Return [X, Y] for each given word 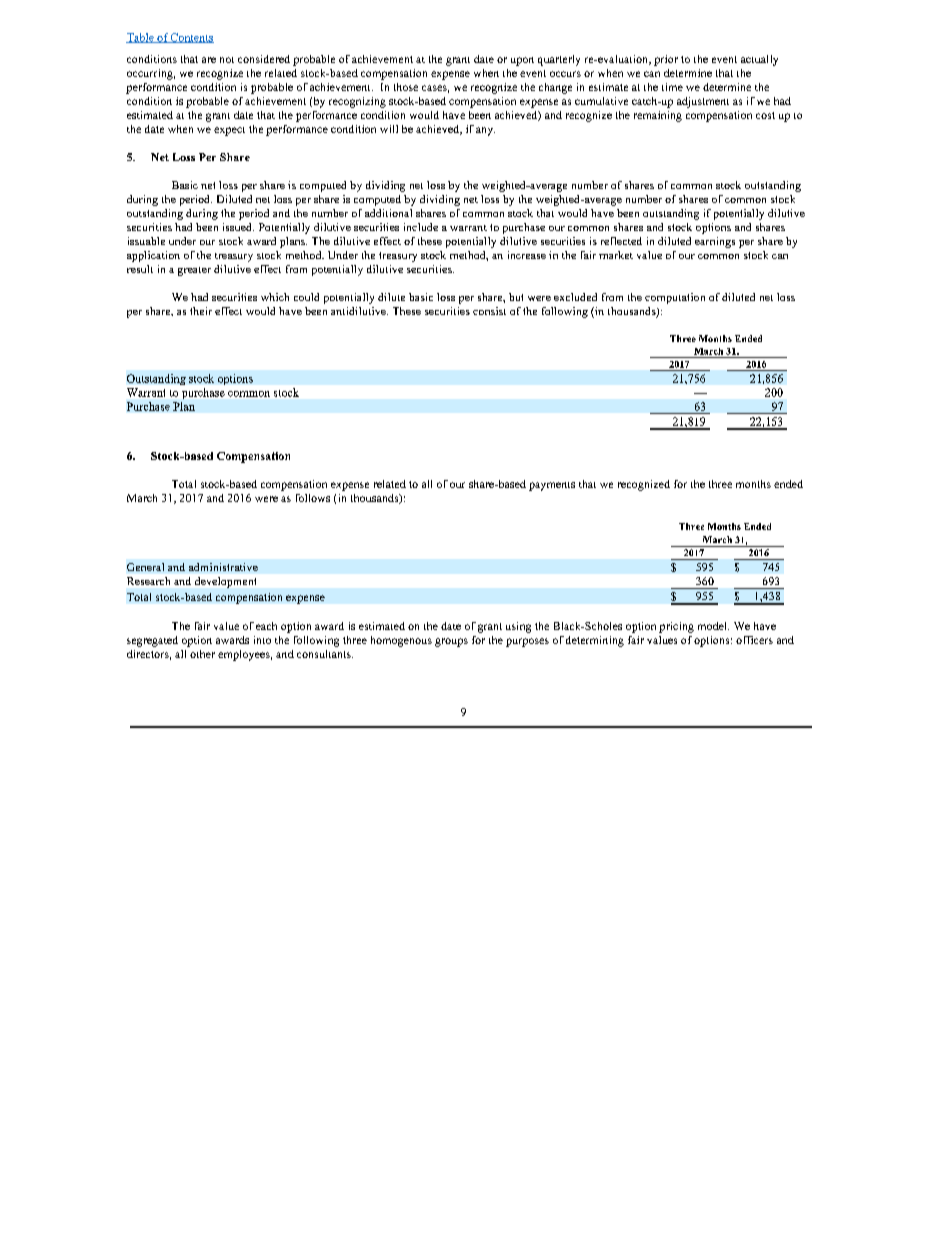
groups [451, 642]
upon [522, 61]
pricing [676, 627]
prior [666, 60]
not [227, 60]
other [202, 654]
